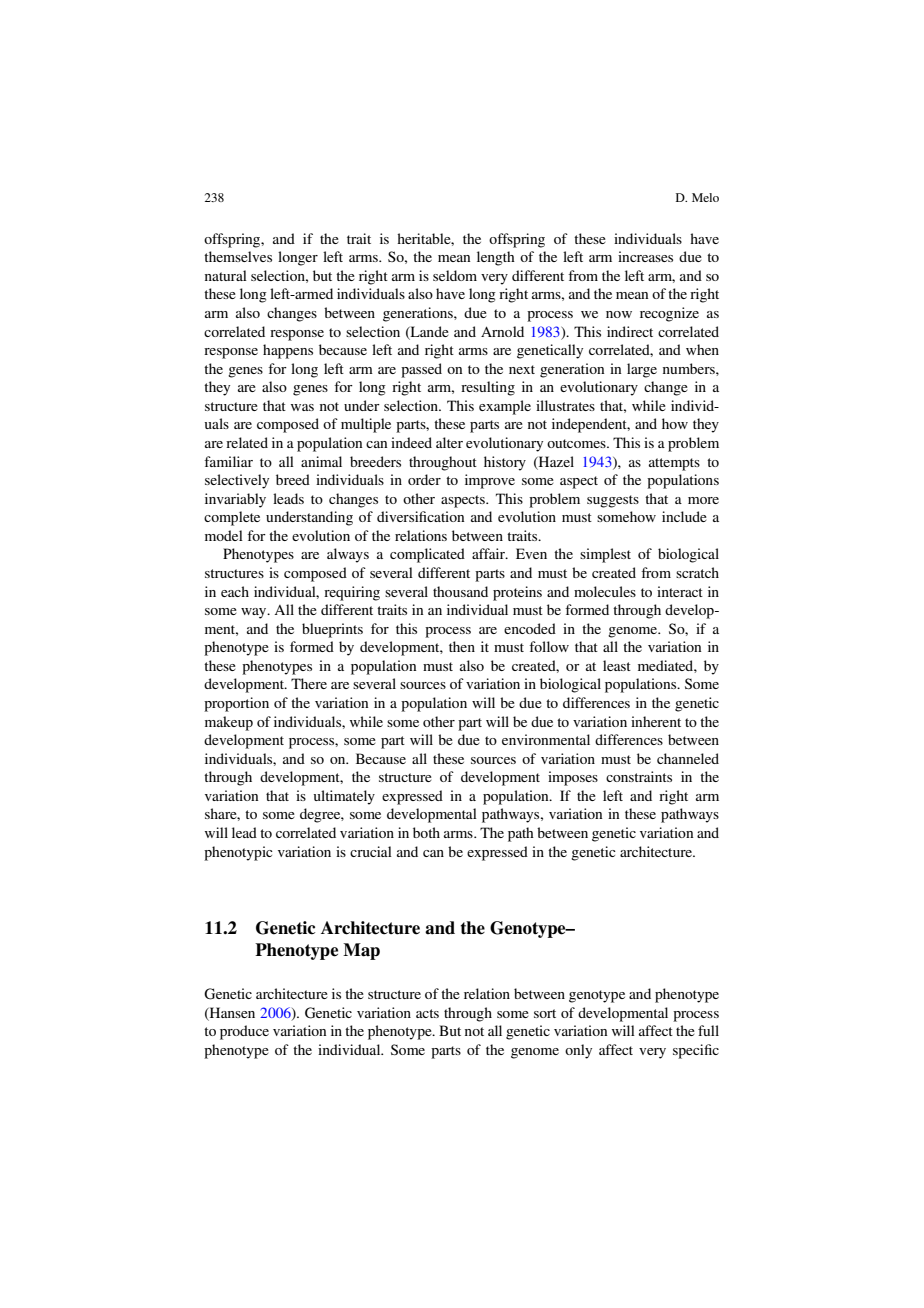 The image size is (924, 1308). Describe the element at coordinates (462, 646) in the page. I see `then` at that location.
